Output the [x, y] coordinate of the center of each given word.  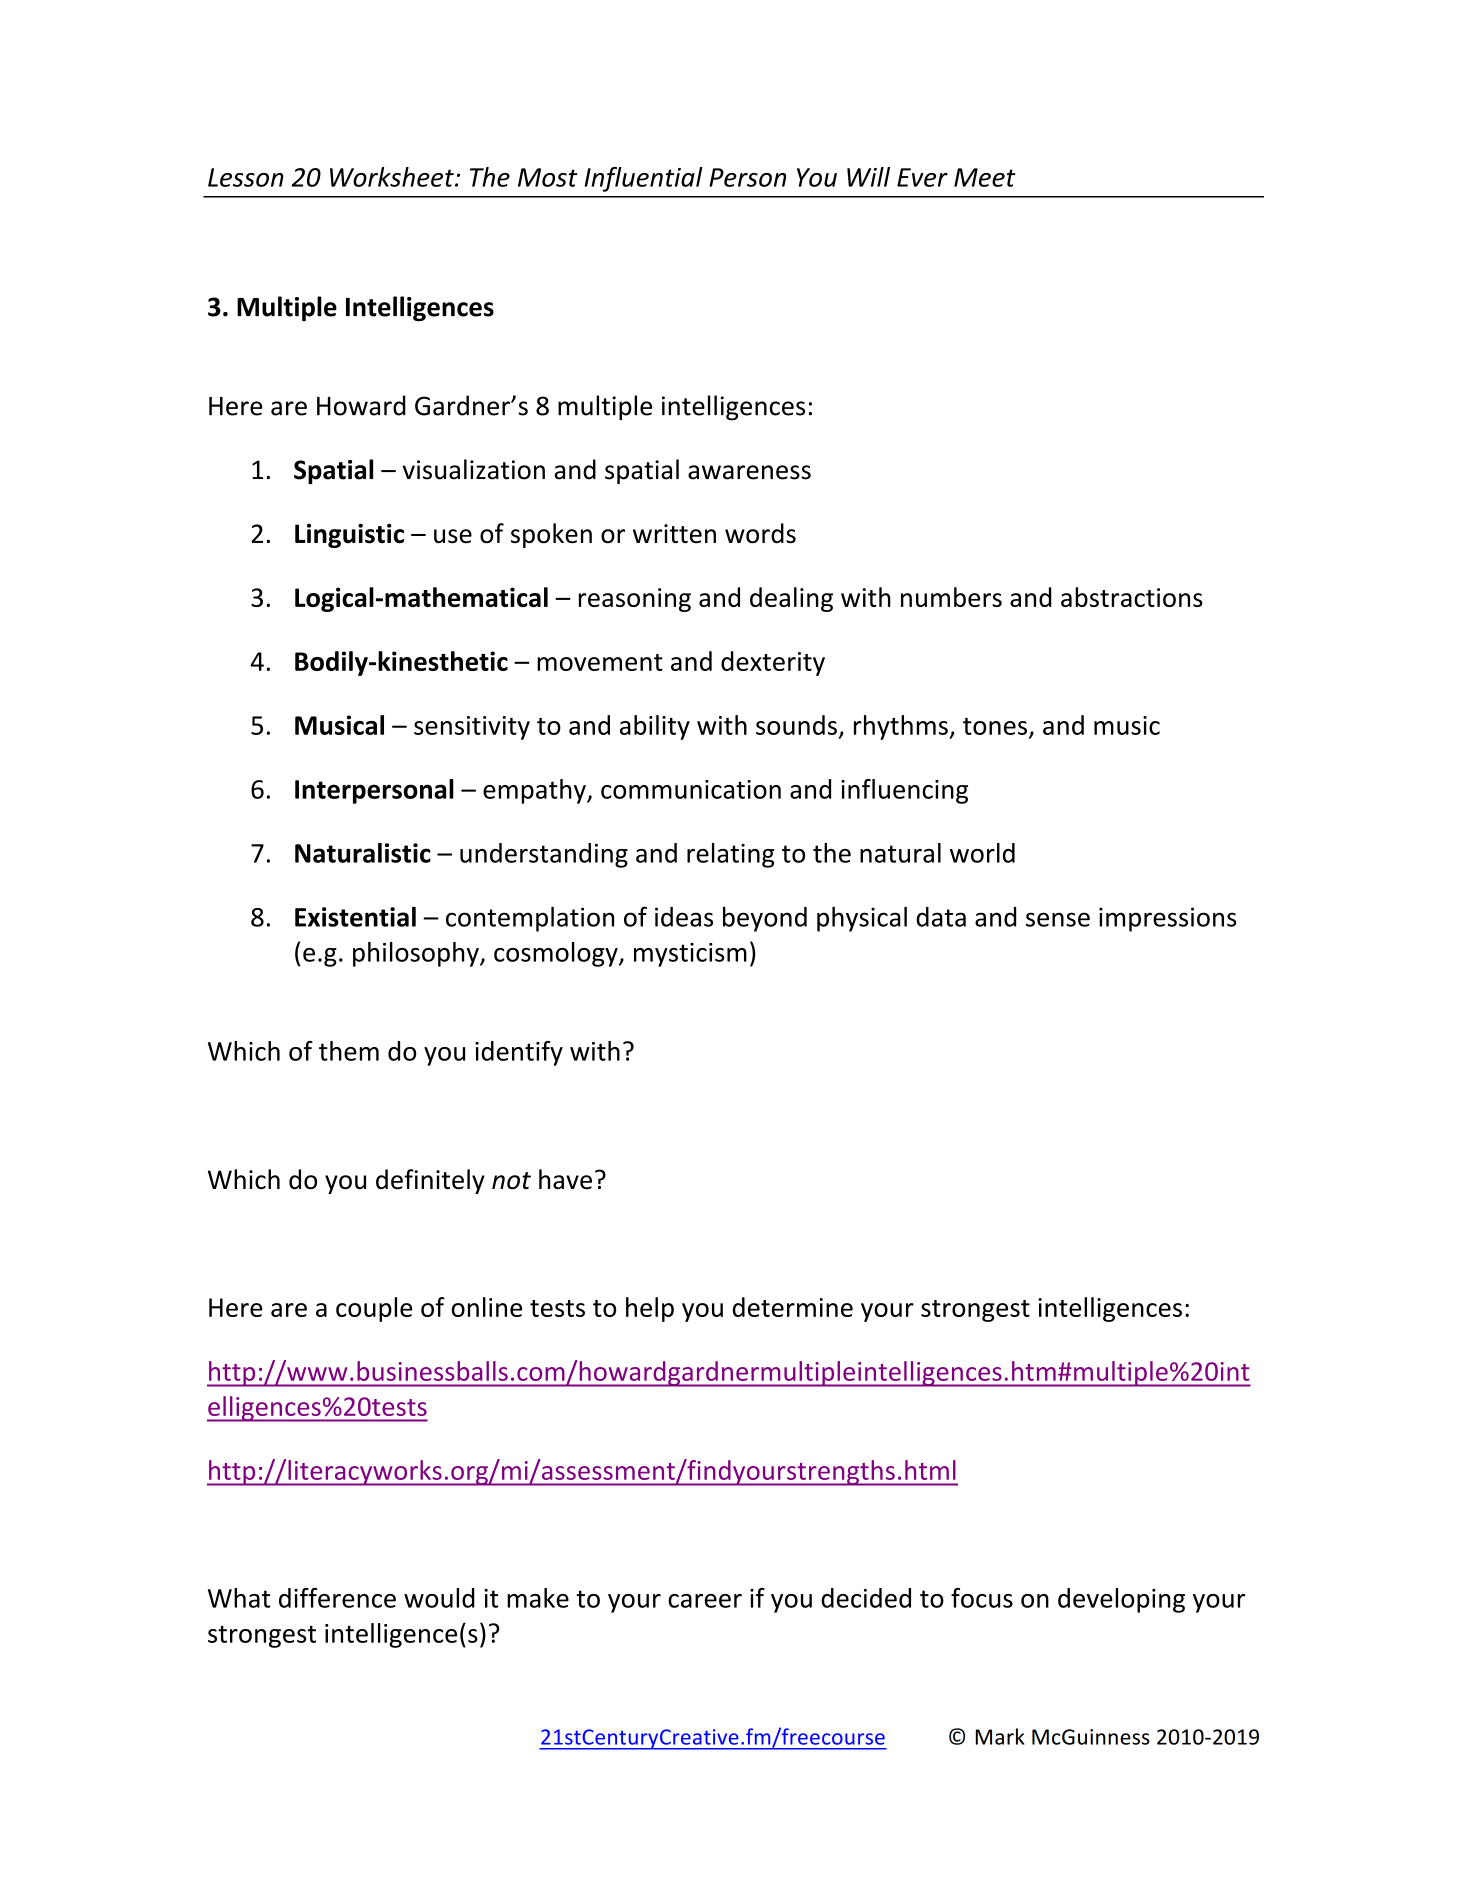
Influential [643, 179]
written [674, 534]
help [650, 1309]
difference [337, 1598]
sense [1058, 919]
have [565, 1179]
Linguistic [349, 536]
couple [374, 1309]
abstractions [1132, 597]
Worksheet [393, 177]
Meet [985, 177]
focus [982, 1598]
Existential [355, 917]
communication [691, 789]
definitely [430, 1181]
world [982, 853]
